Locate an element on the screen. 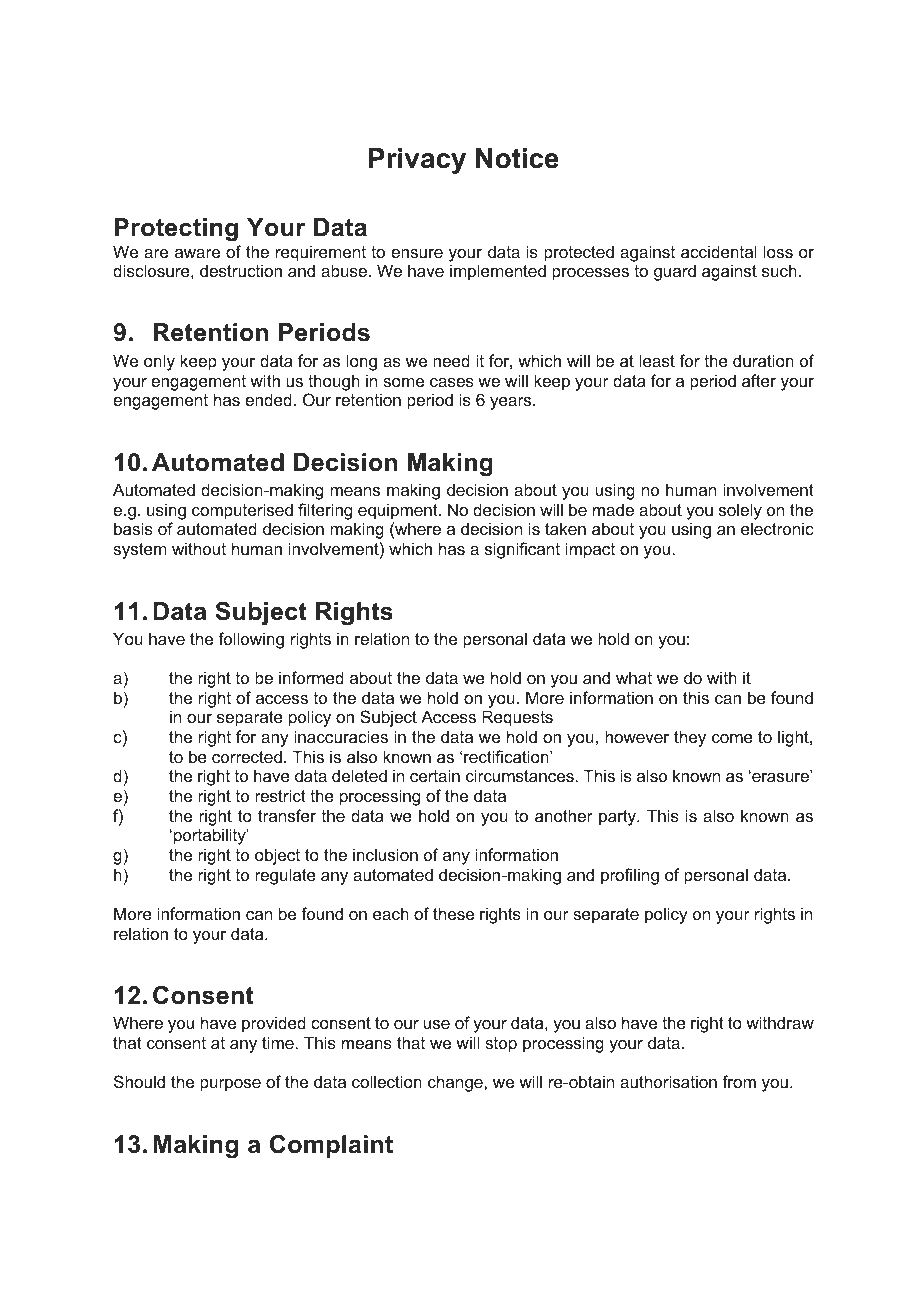 Image resolution: width=924 pixels, height=1308 pixels. Requests is located at coordinates (517, 718).
